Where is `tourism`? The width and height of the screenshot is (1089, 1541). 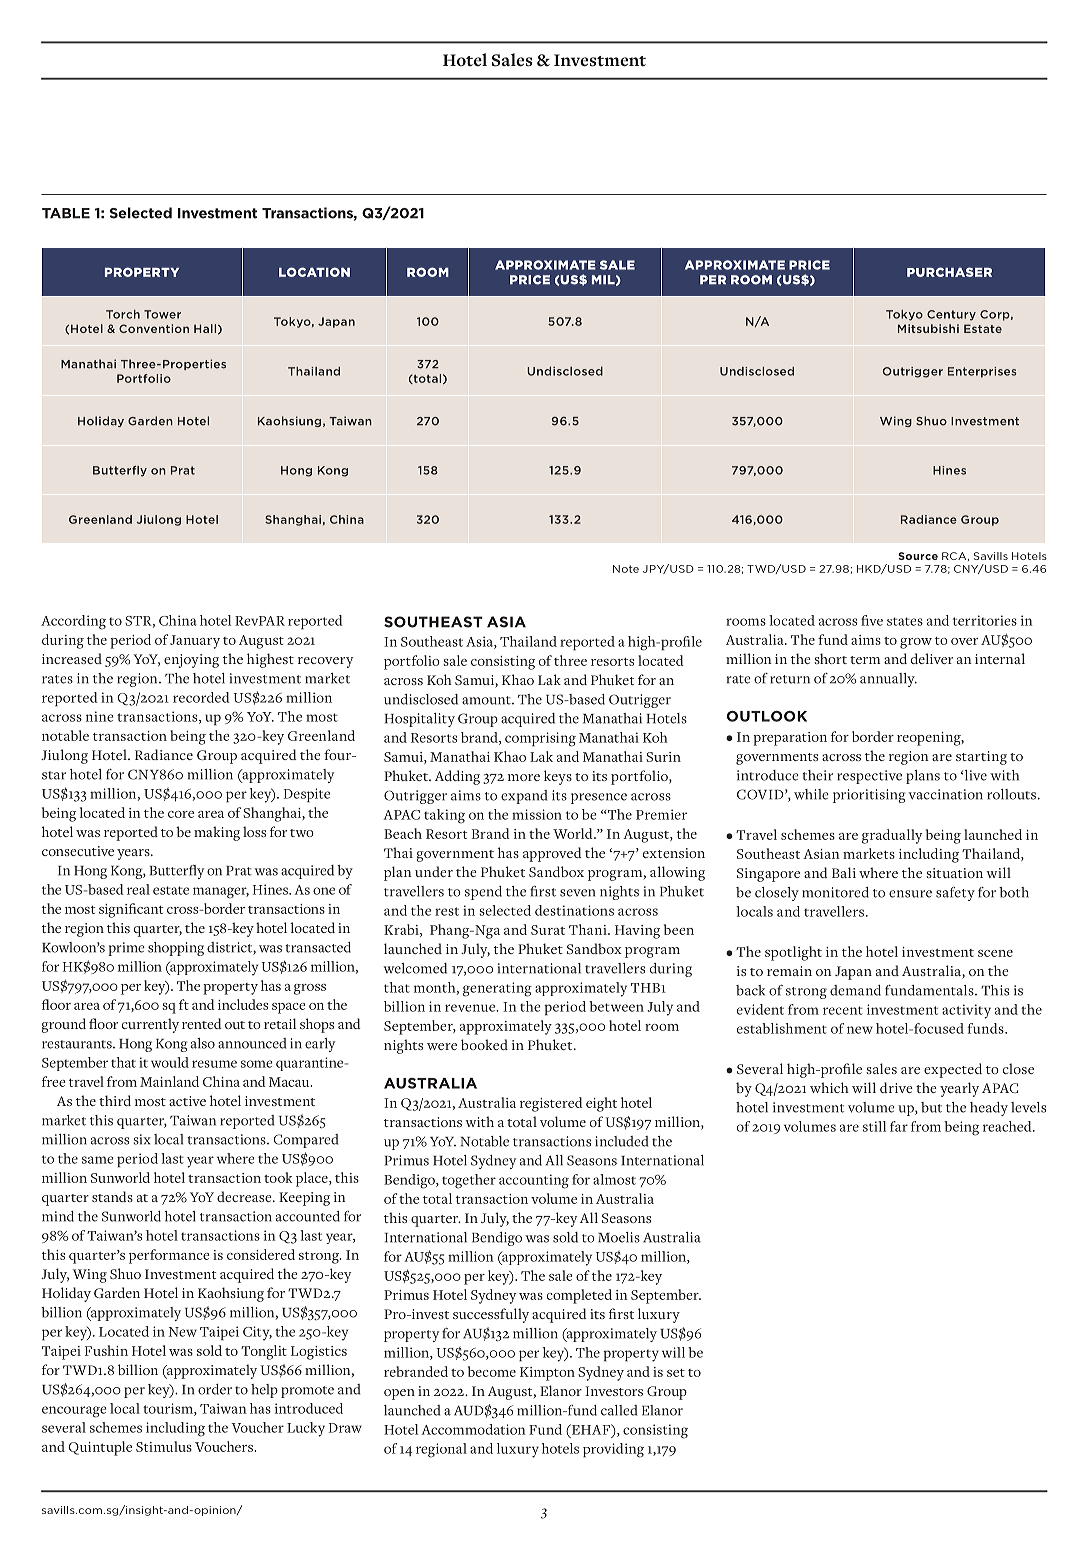 tourism is located at coordinates (169, 1409).
